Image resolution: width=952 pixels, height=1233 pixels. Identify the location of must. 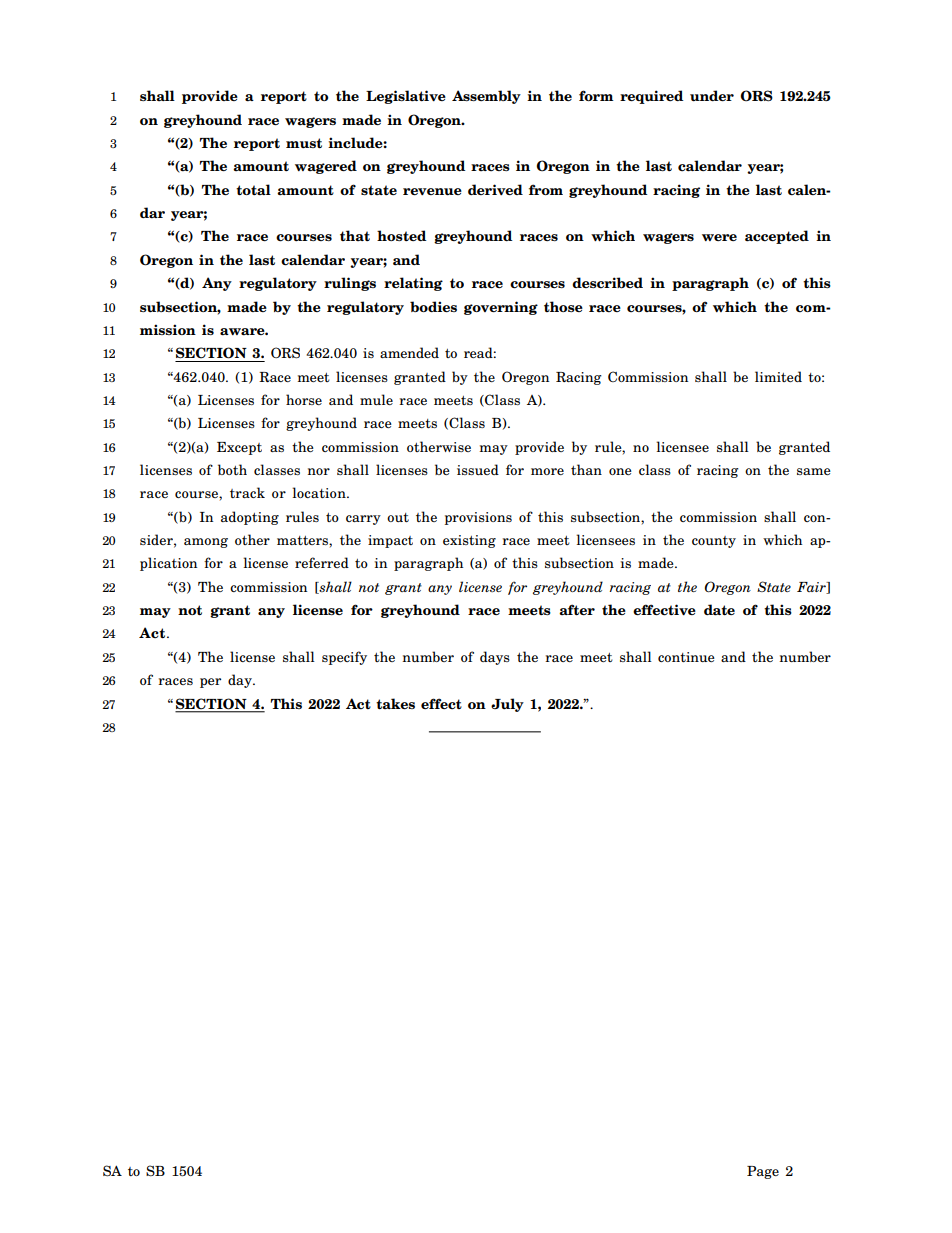
(304, 143).
